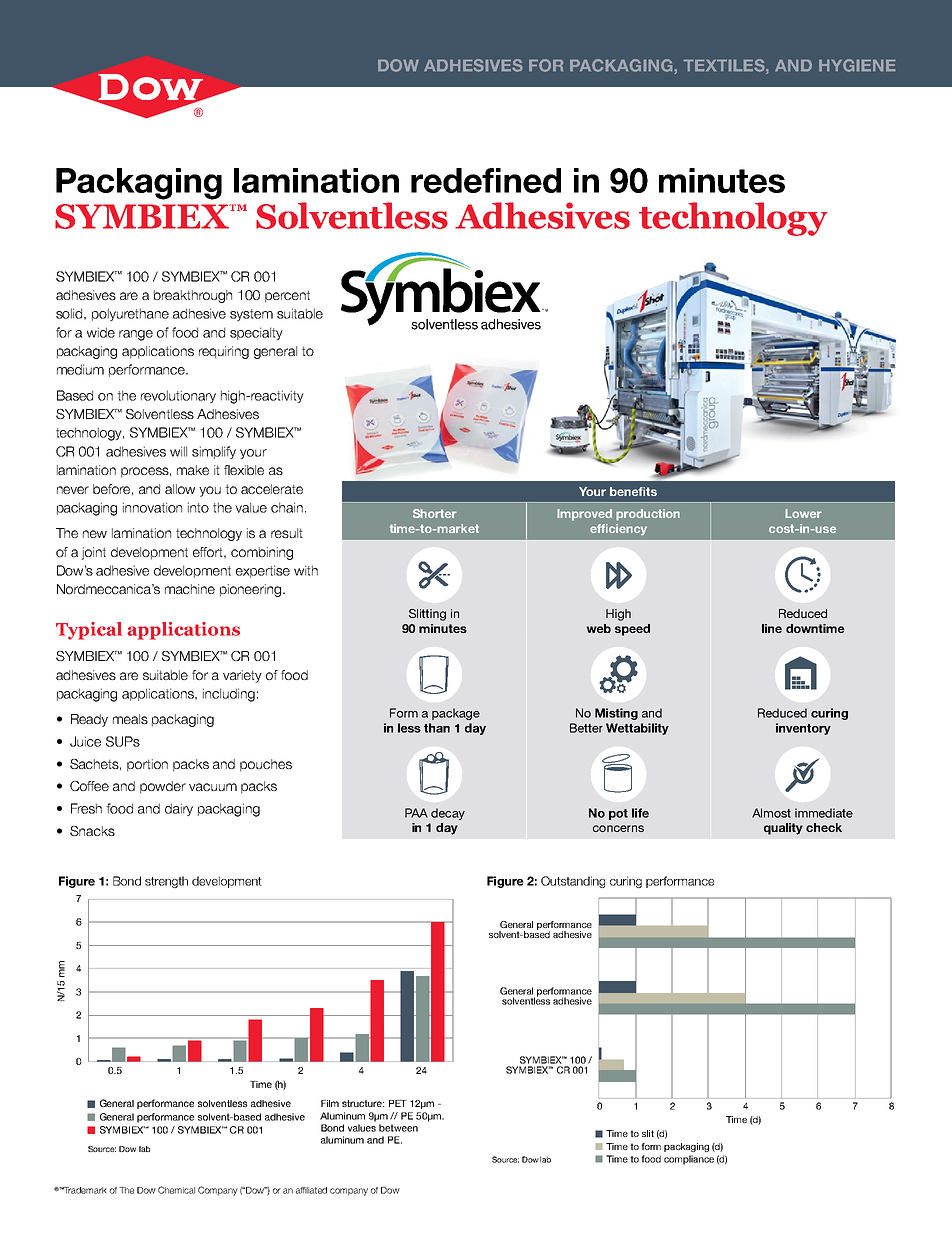 The image size is (952, 1233). I want to click on quality, so click(783, 829).
